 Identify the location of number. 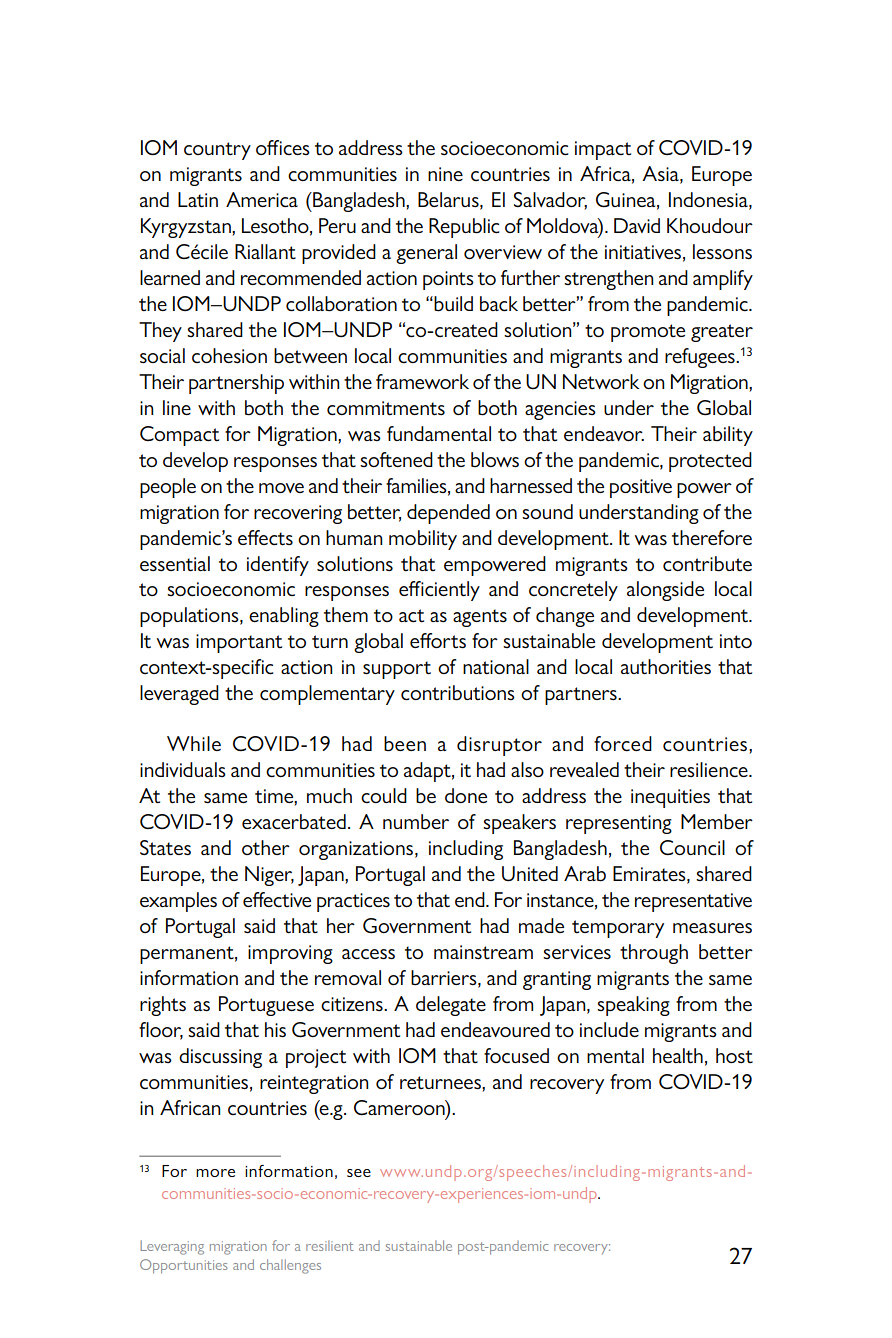
(416, 822).
